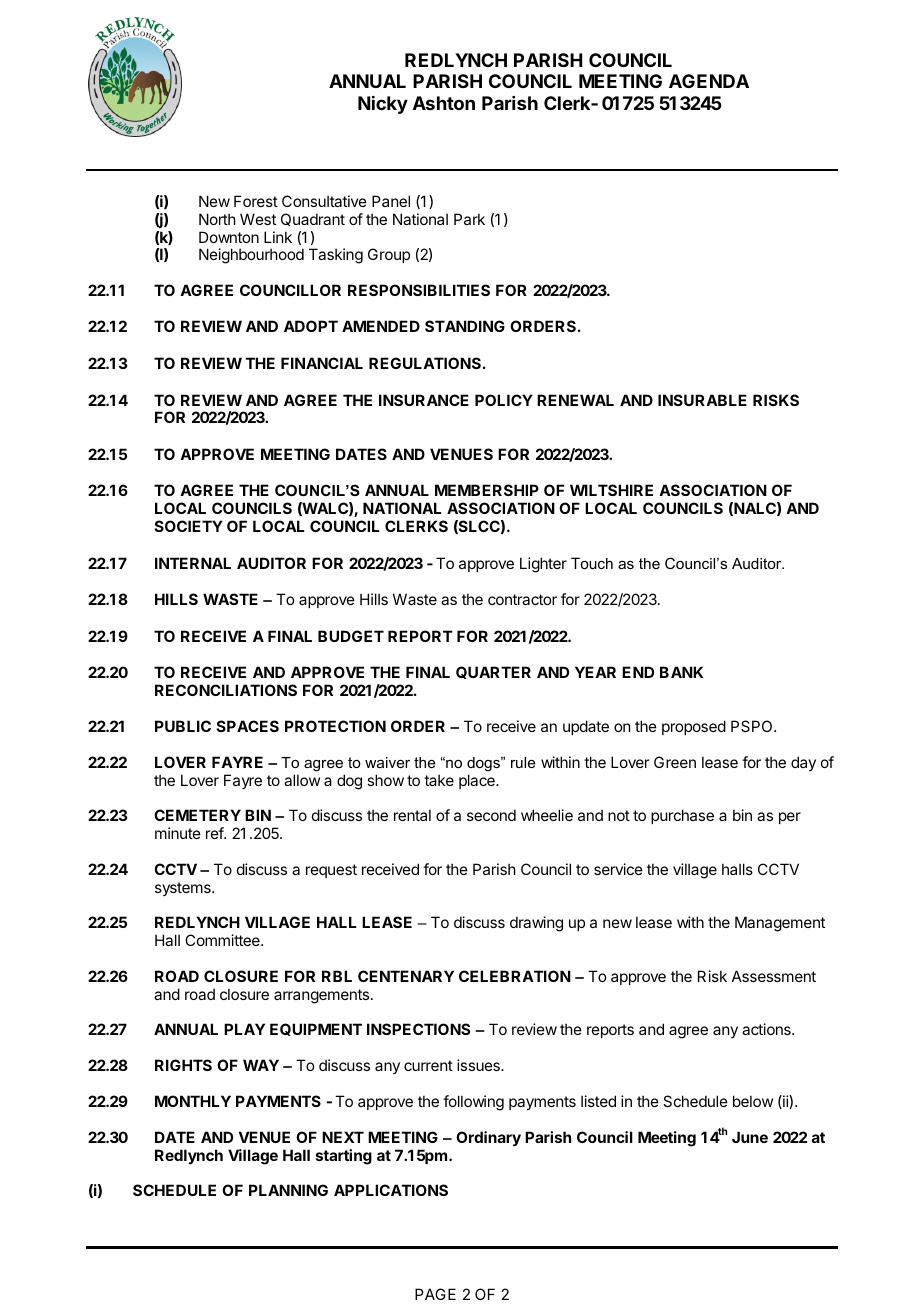  Describe the element at coordinates (504, 400) in the screenshot. I see `POLICY` at that location.
